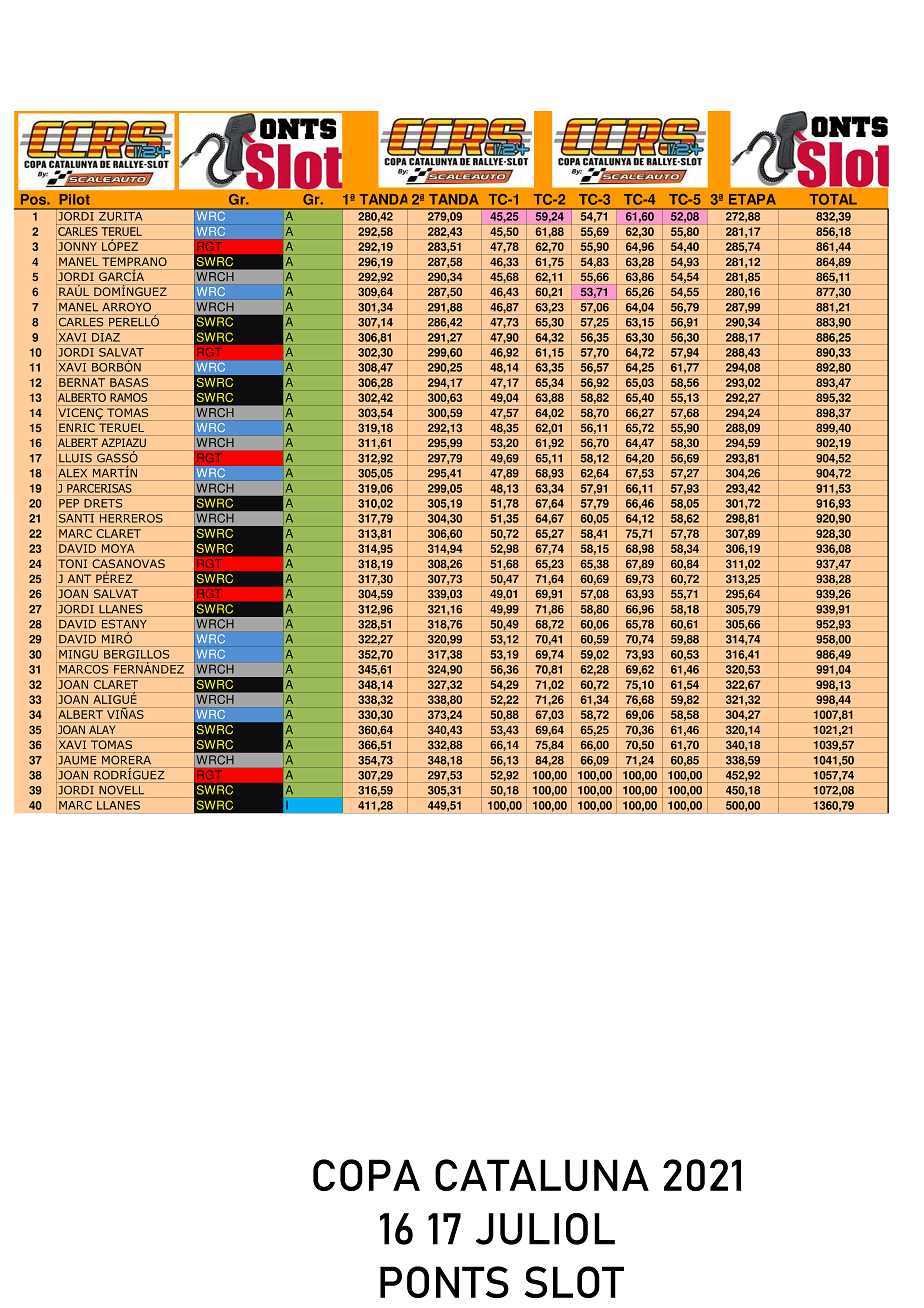 The height and width of the image is (1308, 924). I want to click on RAMOS, so click(128, 397).
